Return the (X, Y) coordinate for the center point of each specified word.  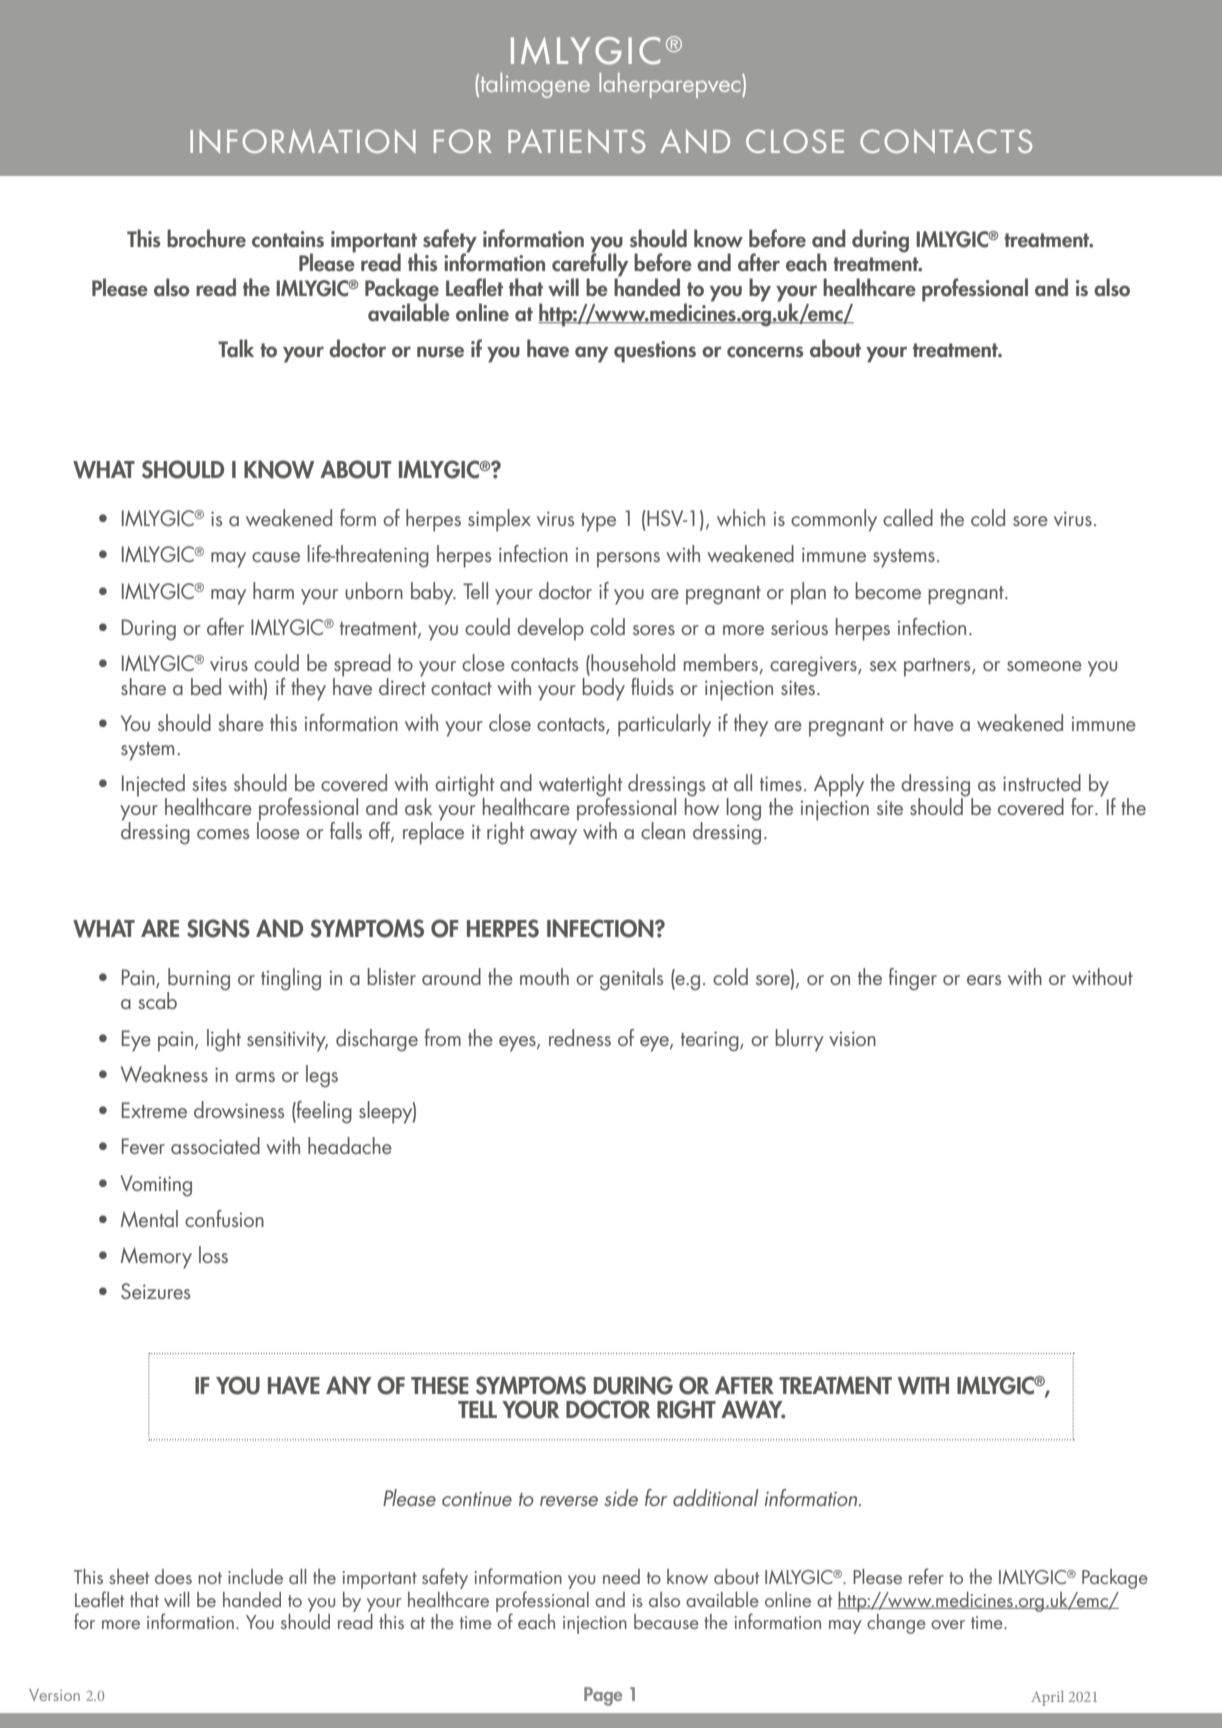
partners (938, 667)
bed (206, 686)
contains (288, 239)
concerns (765, 352)
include (255, 1576)
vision (852, 1038)
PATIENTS (576, 141)
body (603, 688)
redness (580, 1037)
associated (215, 1145)
